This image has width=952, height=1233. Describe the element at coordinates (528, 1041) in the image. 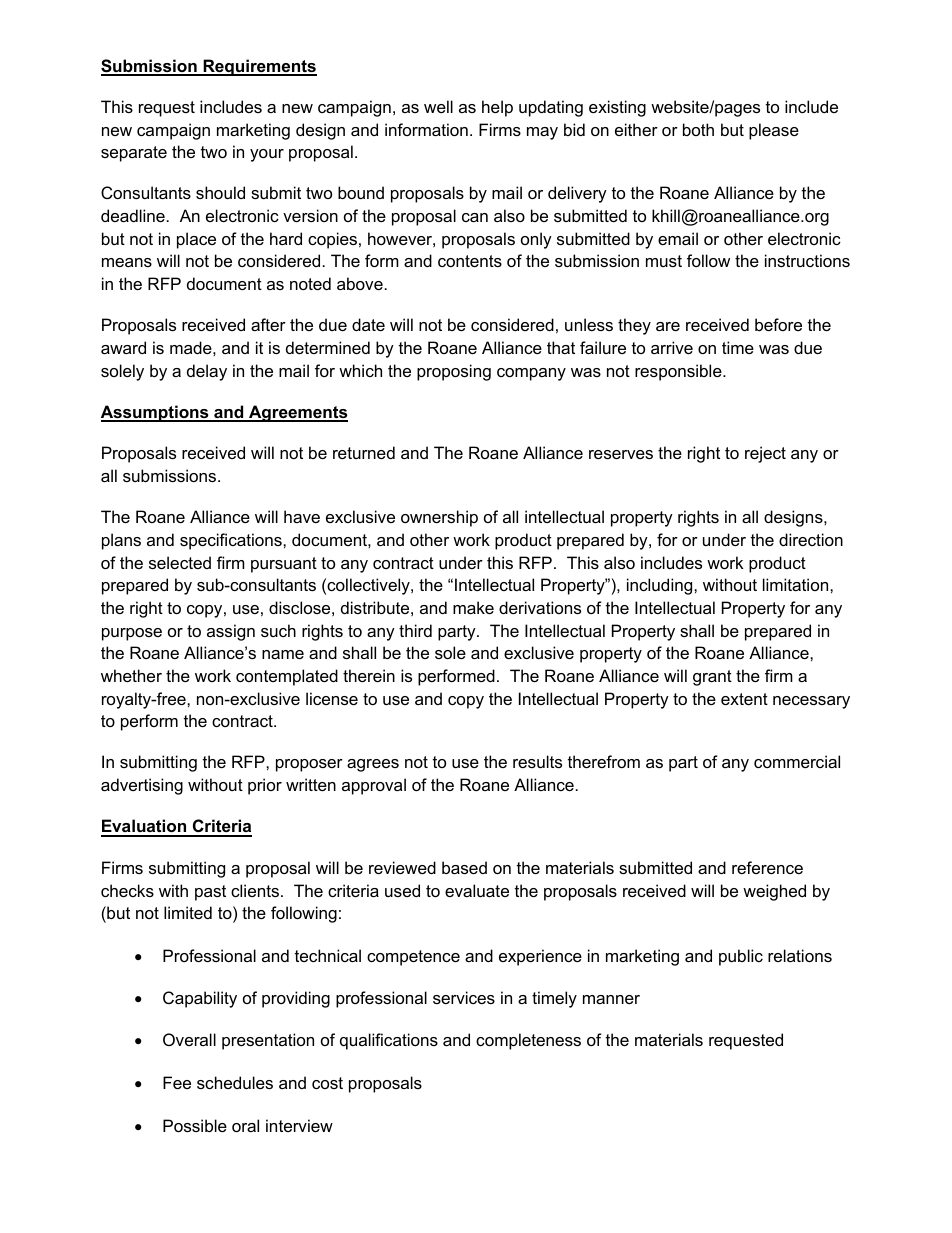

I see `completeness` at that location.
